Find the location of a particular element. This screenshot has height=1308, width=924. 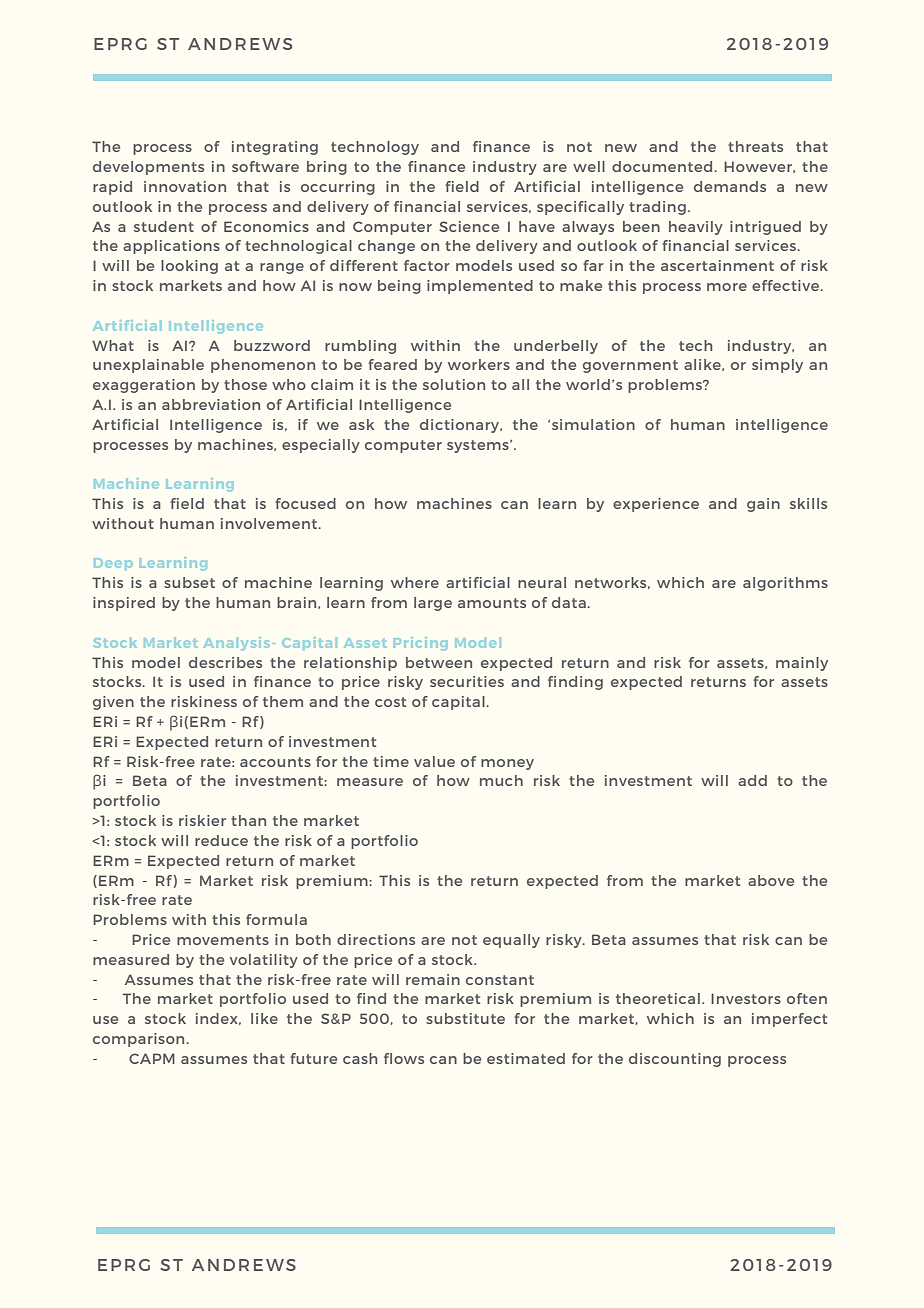

comparison is located at coordinates (138, 1040).
